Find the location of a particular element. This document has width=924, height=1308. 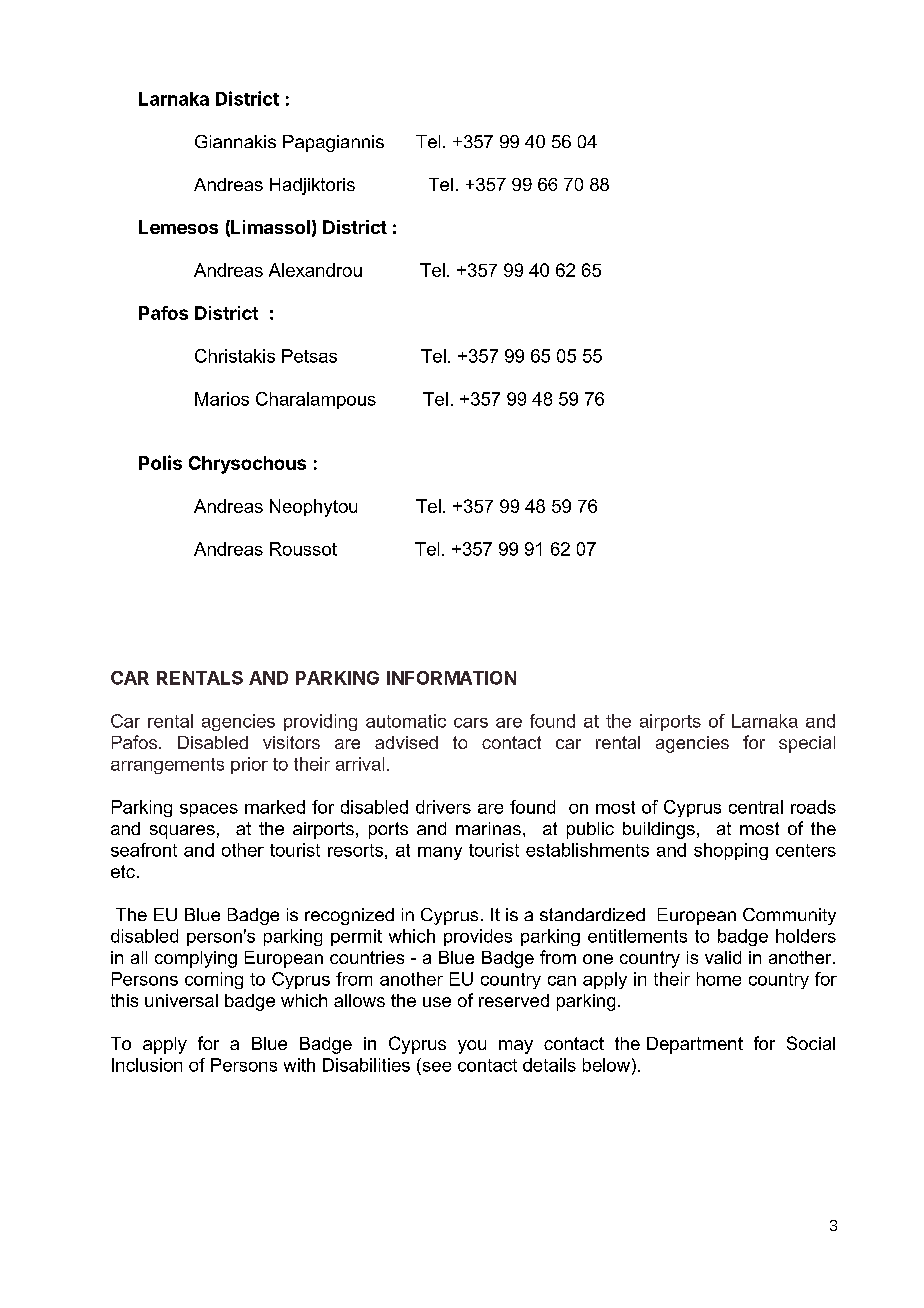

spaces is located at coordinates (209, 810).
